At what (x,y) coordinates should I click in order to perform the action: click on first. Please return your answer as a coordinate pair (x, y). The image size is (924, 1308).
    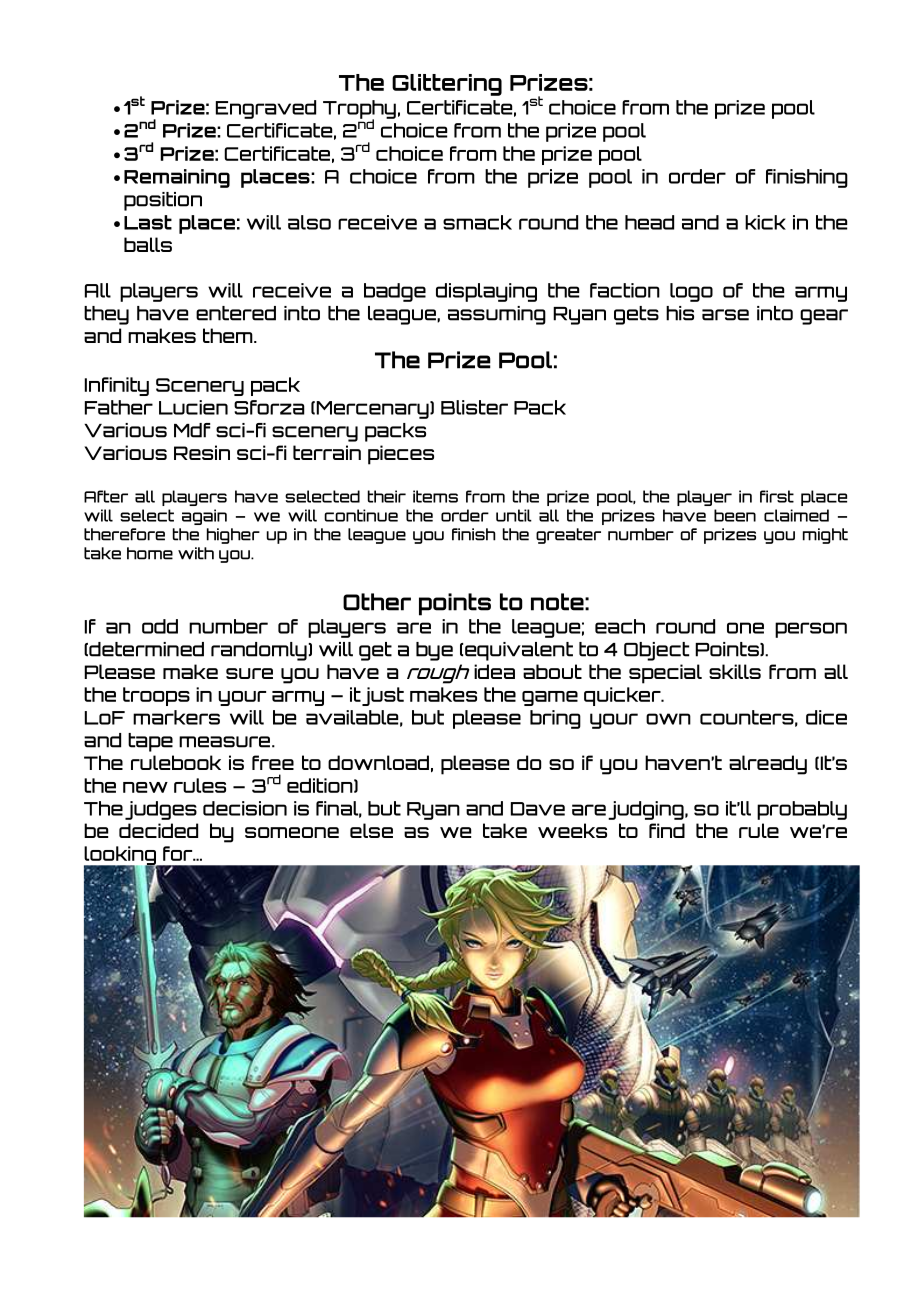
    Looking at the image, I should click on (777, 496).
